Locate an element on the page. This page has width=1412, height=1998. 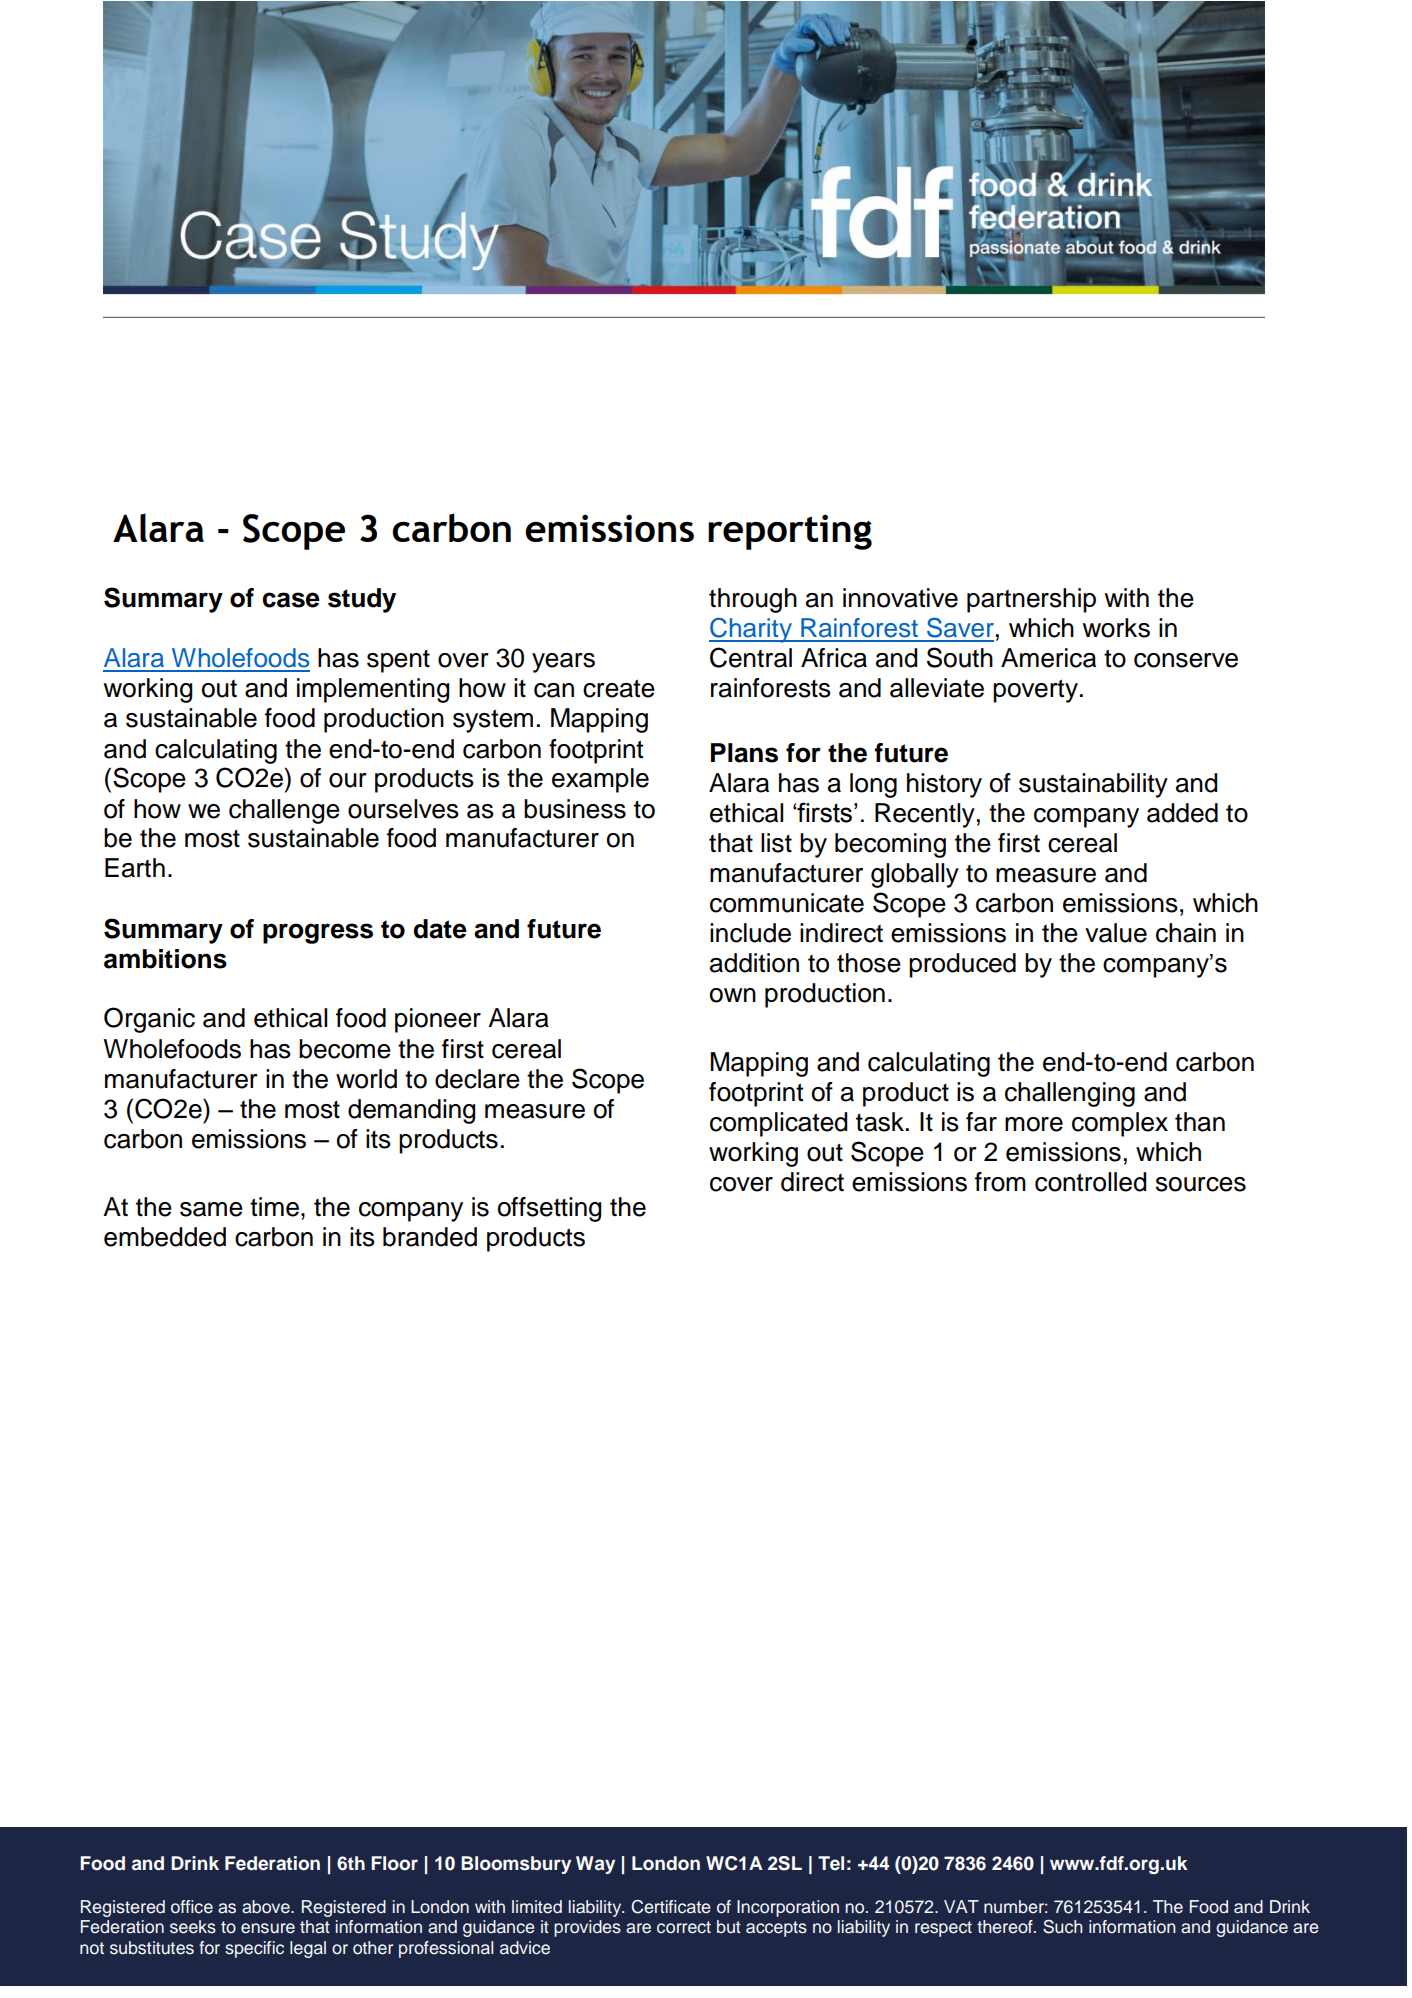
Way is located at coordinates (595, 1865).
